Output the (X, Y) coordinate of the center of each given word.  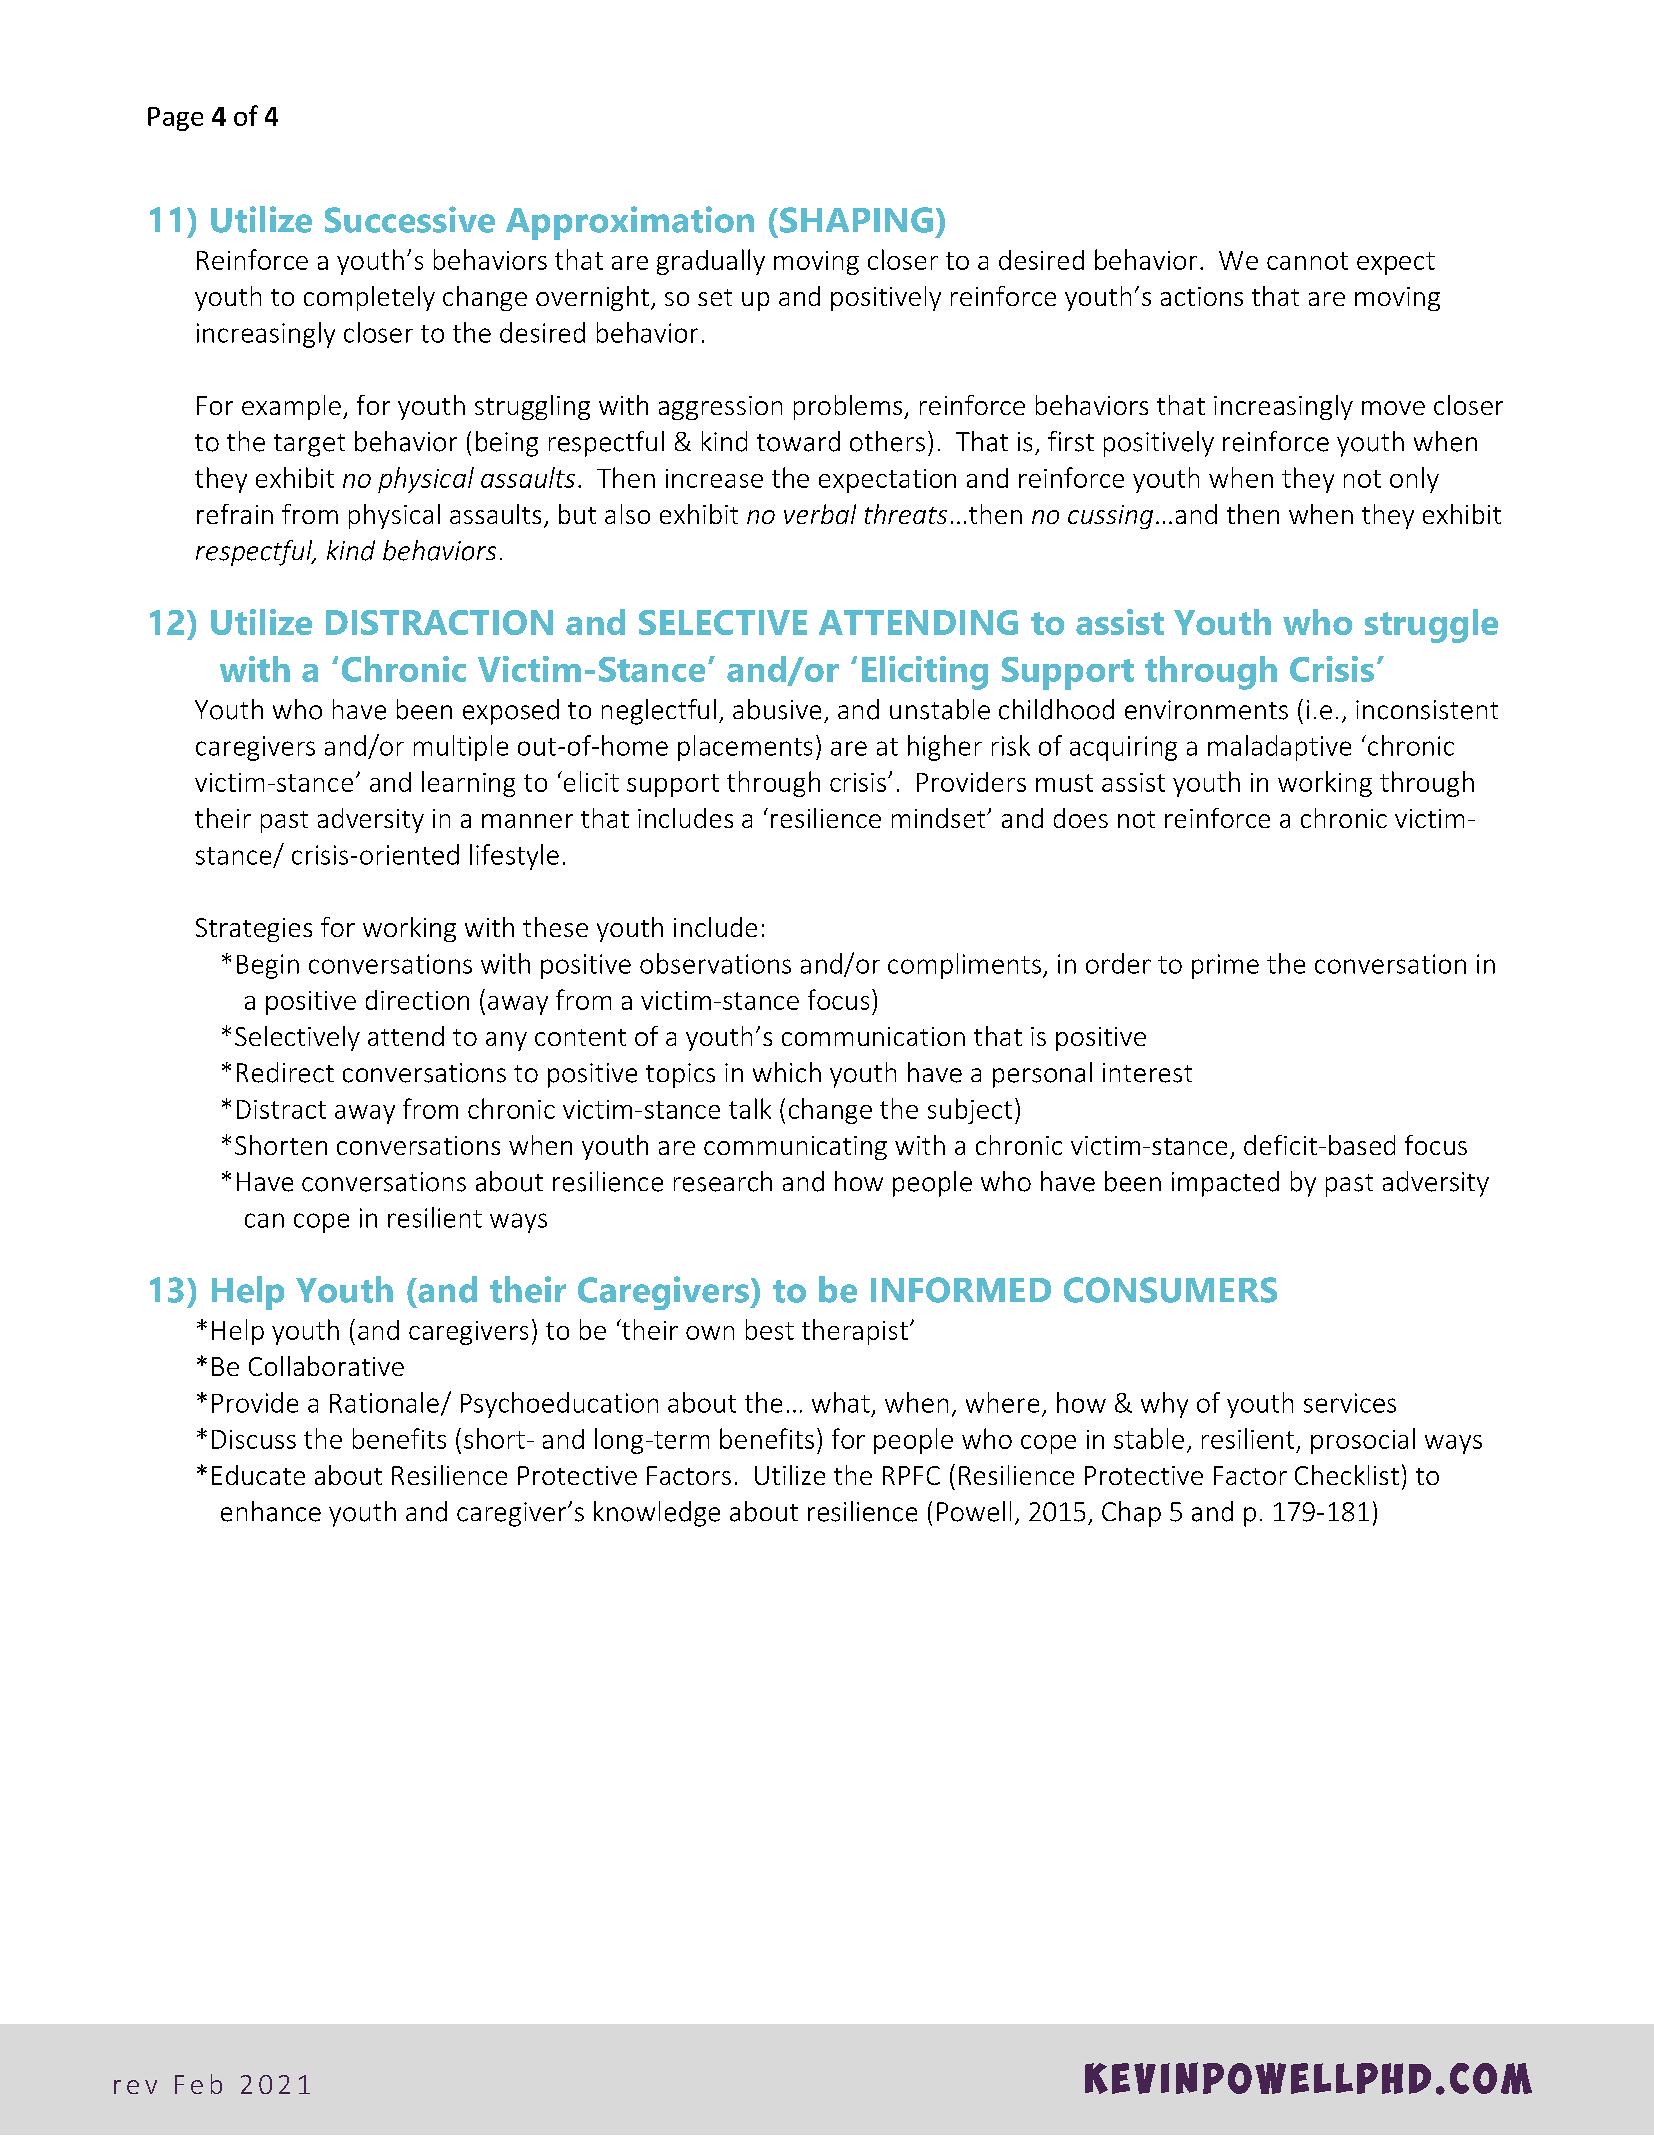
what (841, 1402)
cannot (1307, 261)
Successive (410, 219)
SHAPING (856, 220)
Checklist (1347, 1475)
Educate (258, 1475)
